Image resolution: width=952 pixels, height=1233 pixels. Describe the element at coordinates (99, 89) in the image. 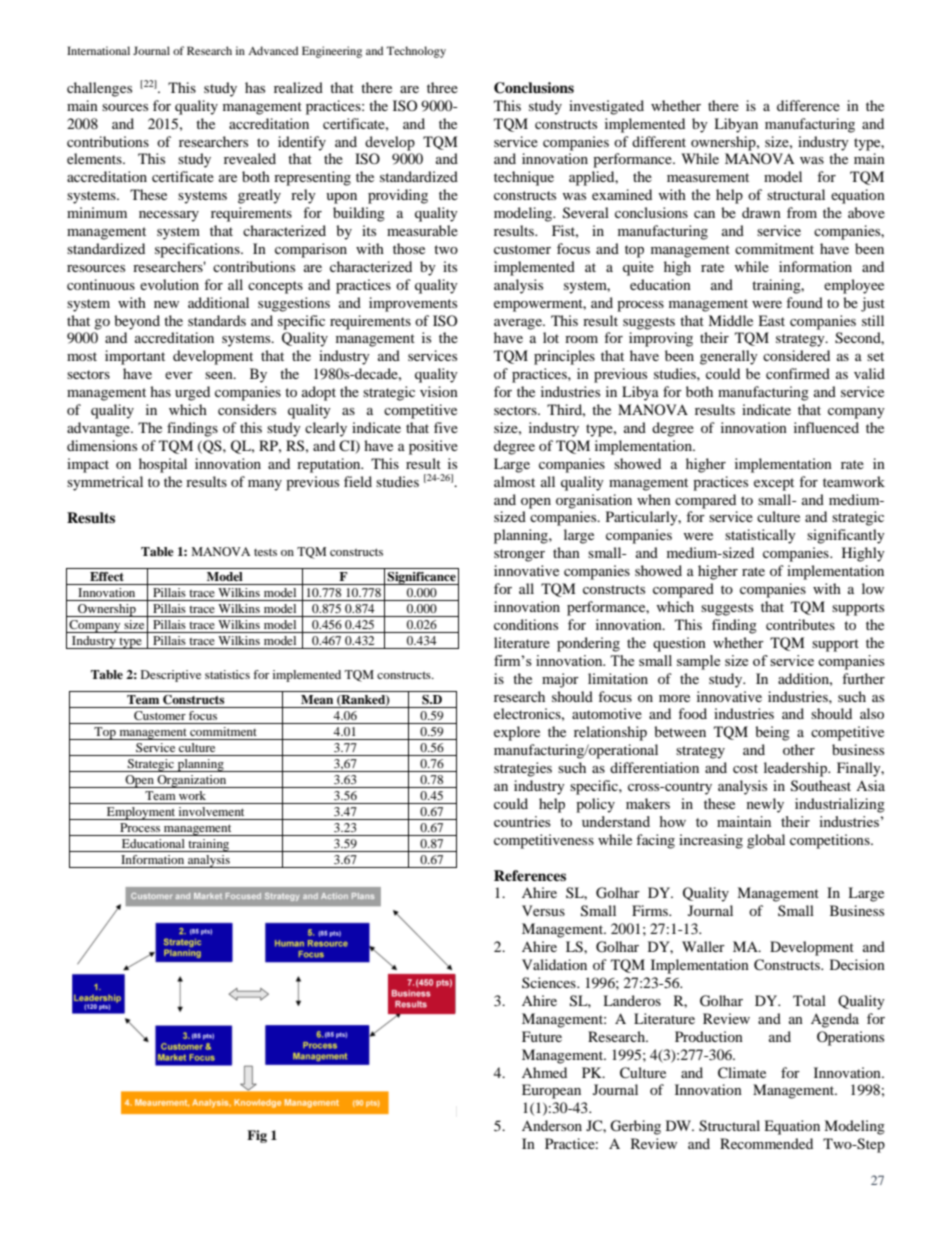

I see `challenges` at that location.
